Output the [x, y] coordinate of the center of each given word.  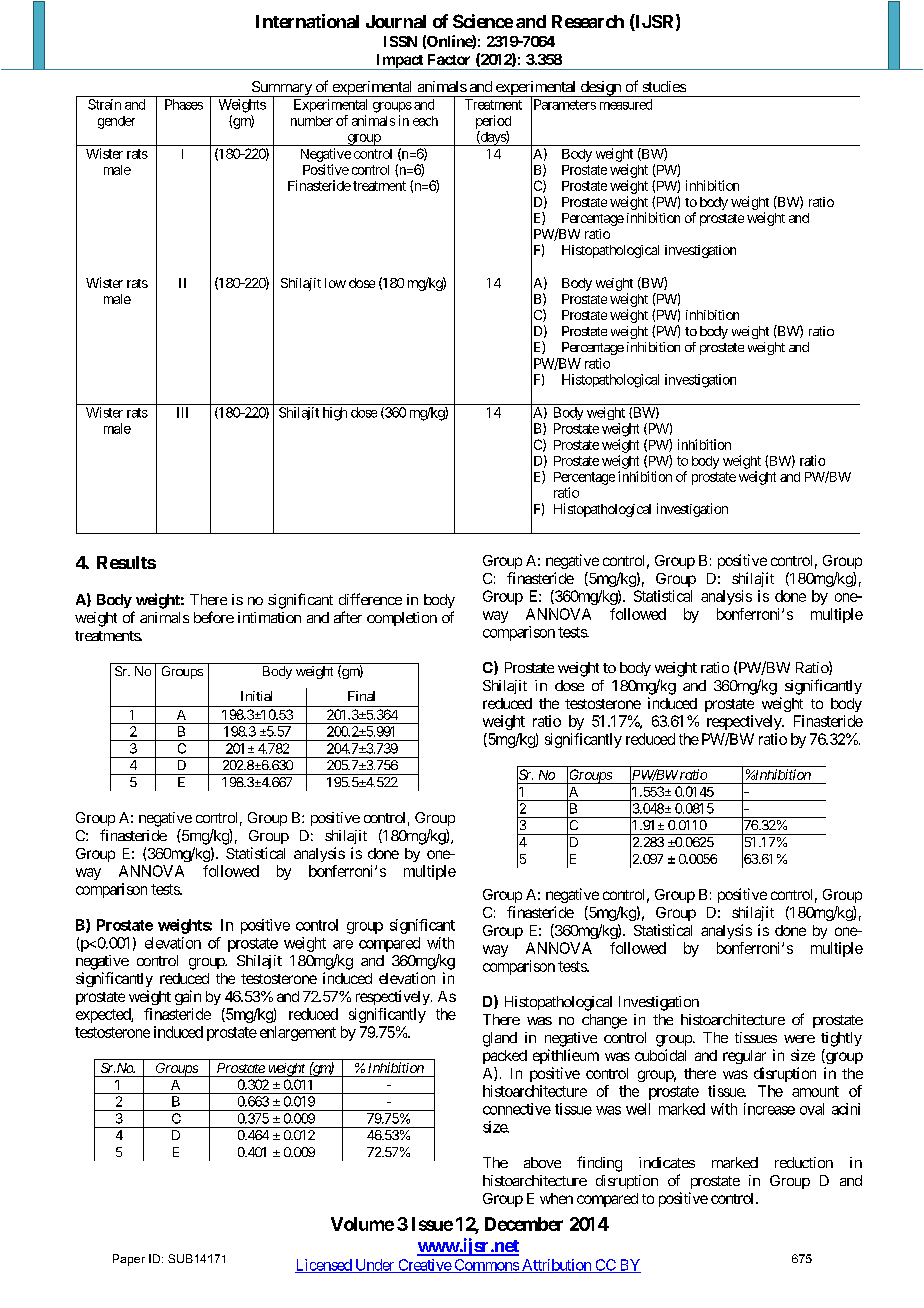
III [182, 412]
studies [664, 86]
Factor [449, 59]
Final [361, 696]
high [335, 414]
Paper [129, 1260]
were [799, 1039]
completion [402, 619]
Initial [256, 696]
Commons [486, 1266]
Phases [184, 104]
